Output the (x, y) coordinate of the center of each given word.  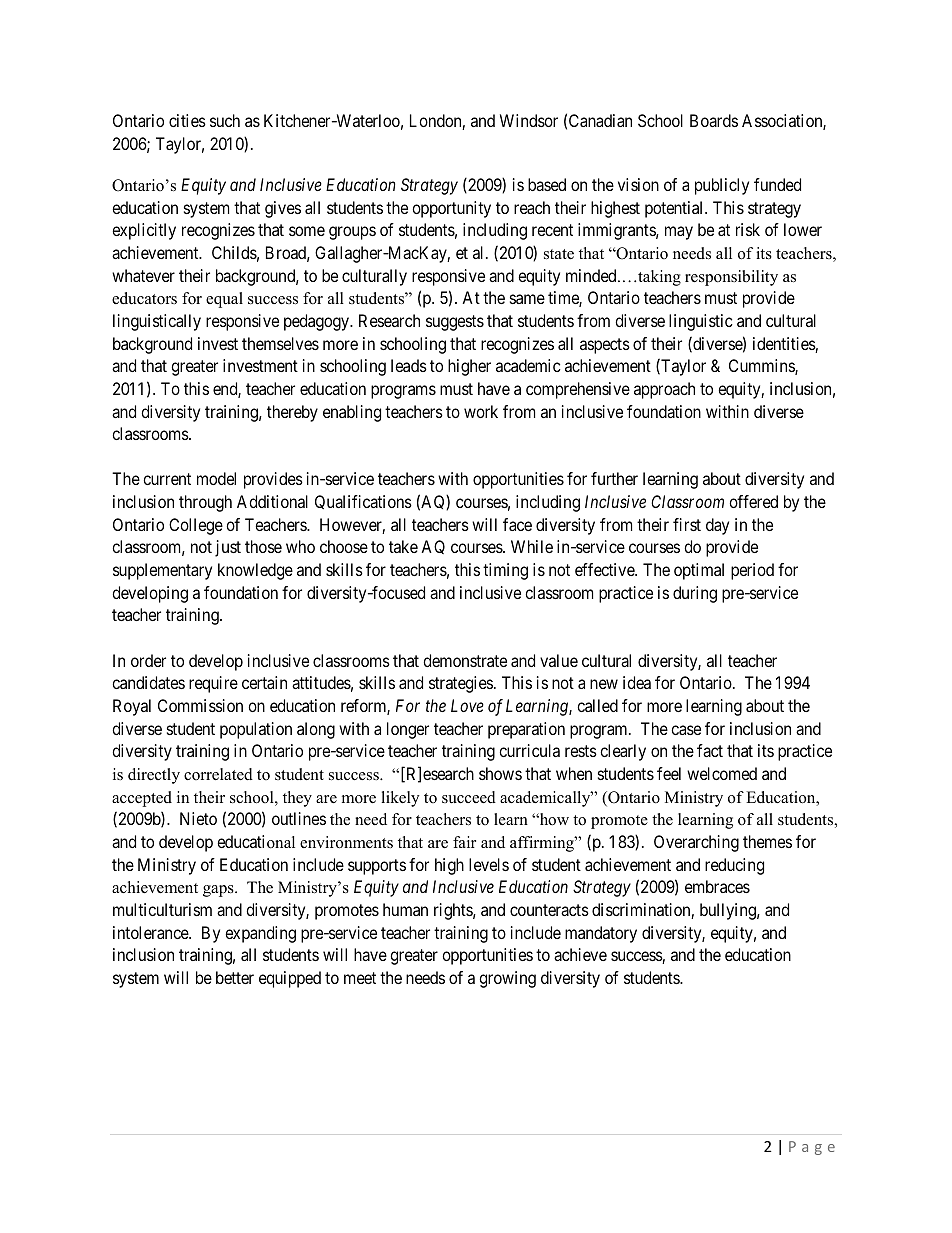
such (225, 120)
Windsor (529, 120)
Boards (714, 120)
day (717, 526)
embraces (717, 886)
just (228, 548)
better (235, 977)
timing (505, 571)
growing (507, 979)
